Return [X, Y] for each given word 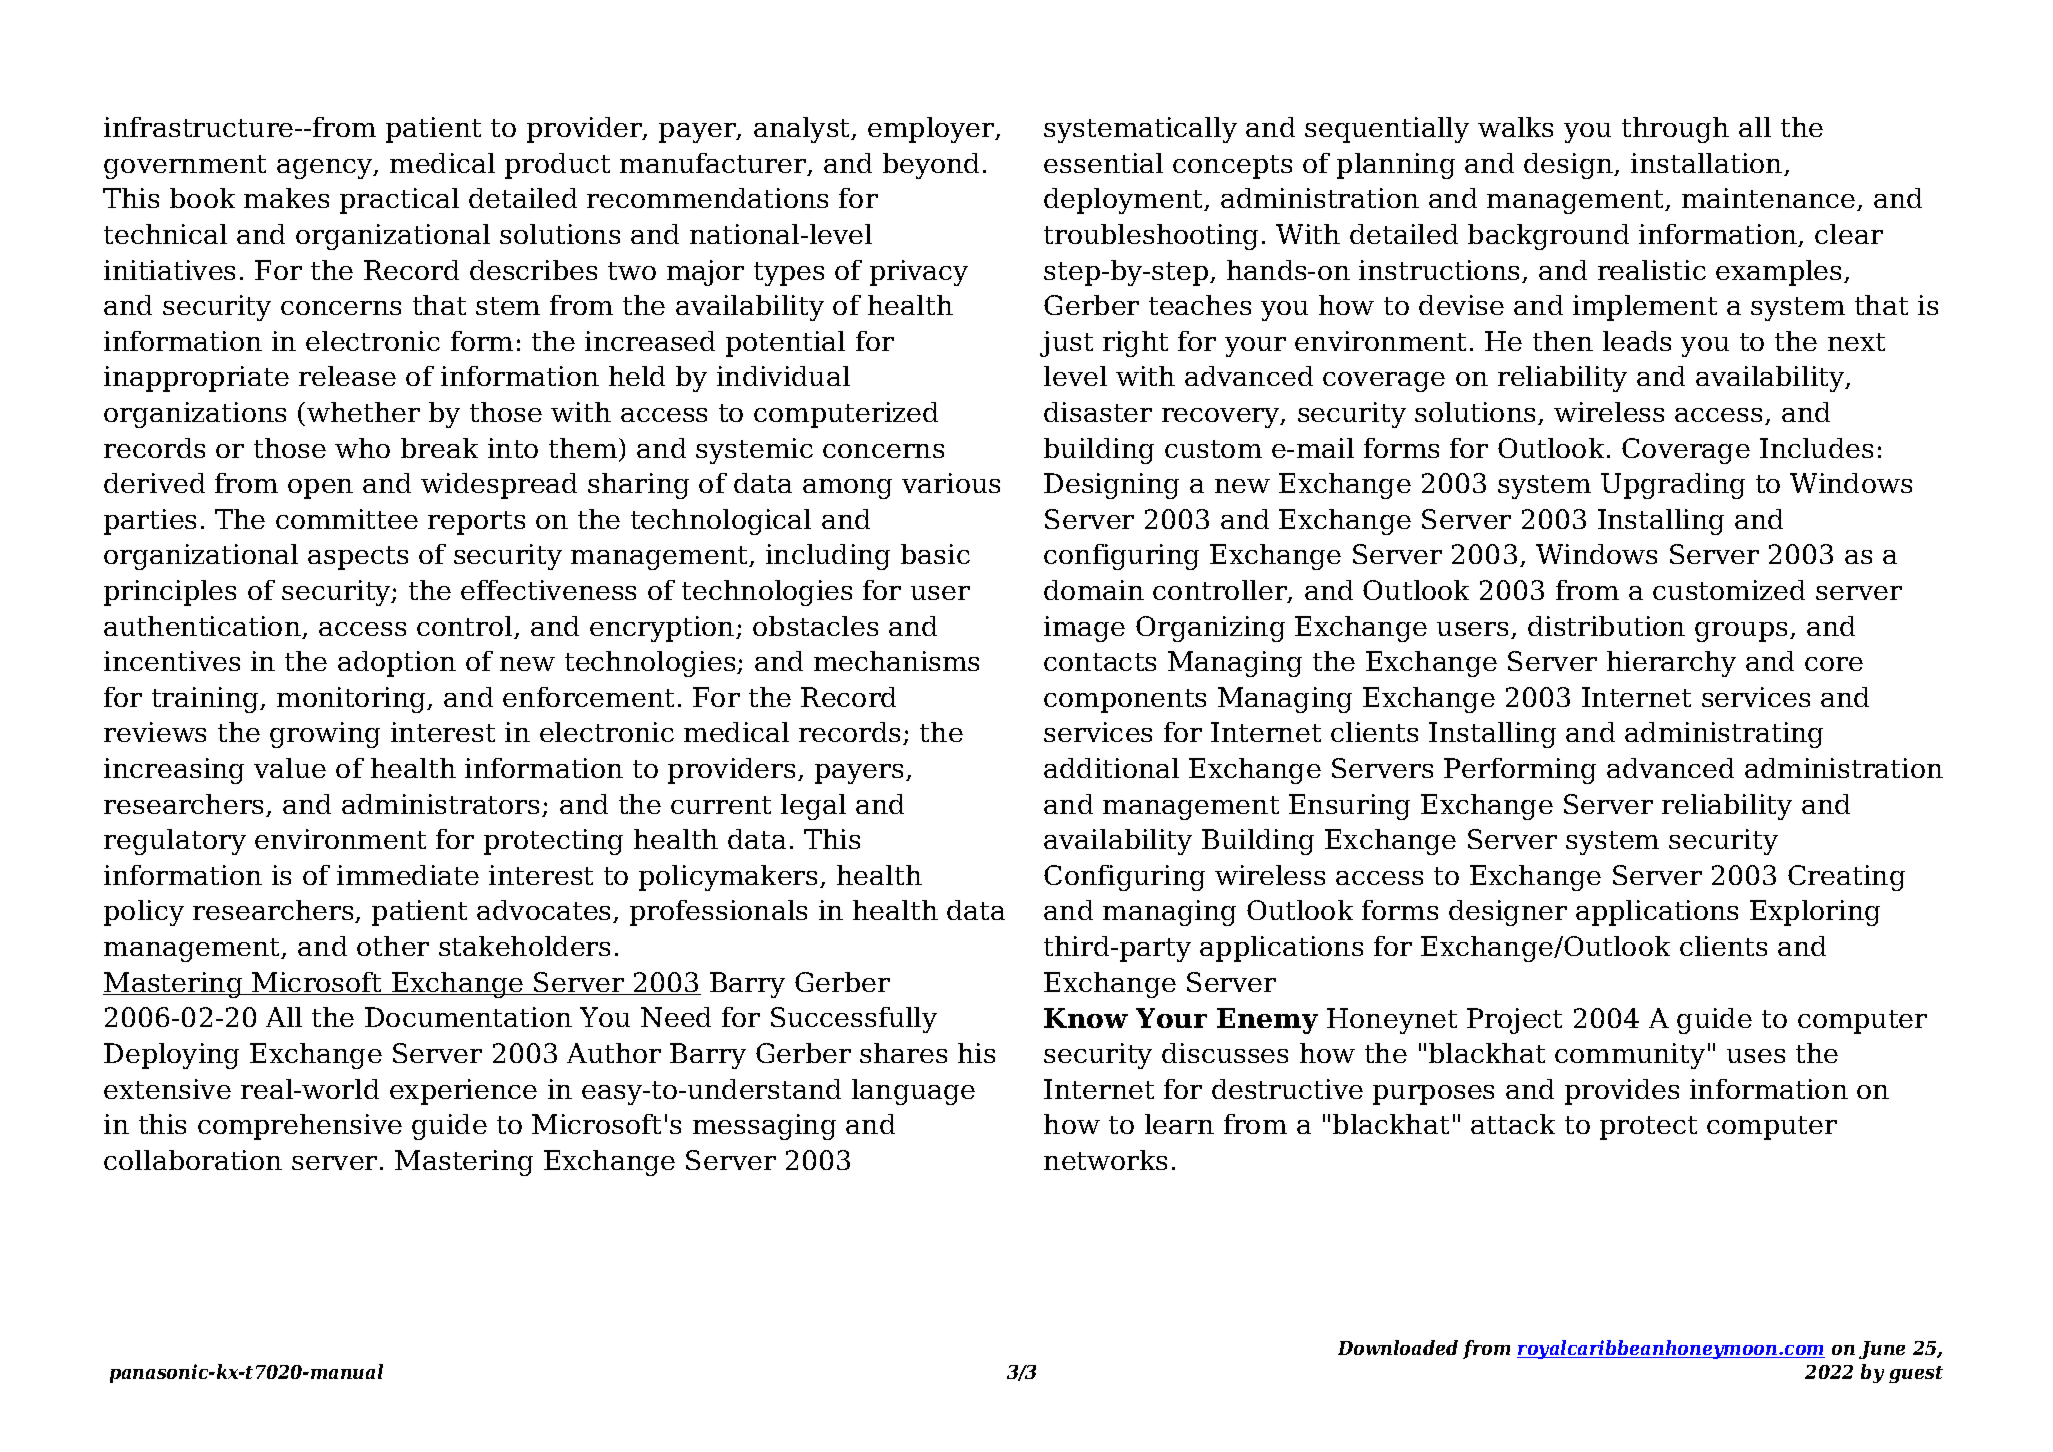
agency [326, 169]
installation [1708, 164]
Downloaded [1398, 1347]
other [393, 946]
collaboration [193, 1160]
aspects [358, 558]
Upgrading [1673, 486]
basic [935, 554]
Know [1086, 1018]
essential [1103, 163]
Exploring [1815, 913]
